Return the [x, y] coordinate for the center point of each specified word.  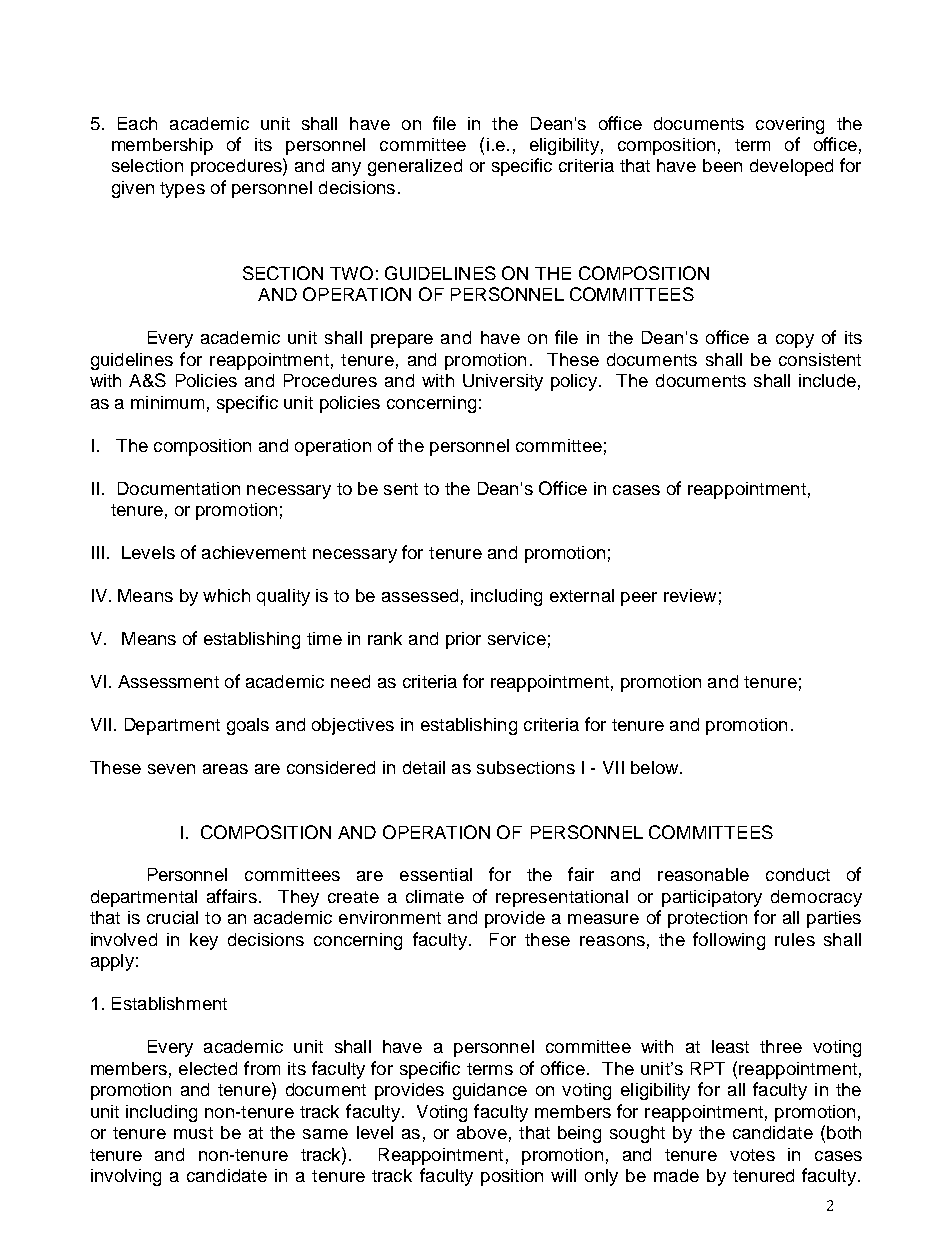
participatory [712, 898]
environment [390, 917]
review [690, 595]
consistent [820, 359]
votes [752, 1155]
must [193, 1133]
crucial [172, 917]
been [722, 165]
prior [463, 640]
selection [147, 165]
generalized [415, 167]
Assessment [168, 681]
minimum [167, 402]
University [503, 382]
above [482, 1132]
